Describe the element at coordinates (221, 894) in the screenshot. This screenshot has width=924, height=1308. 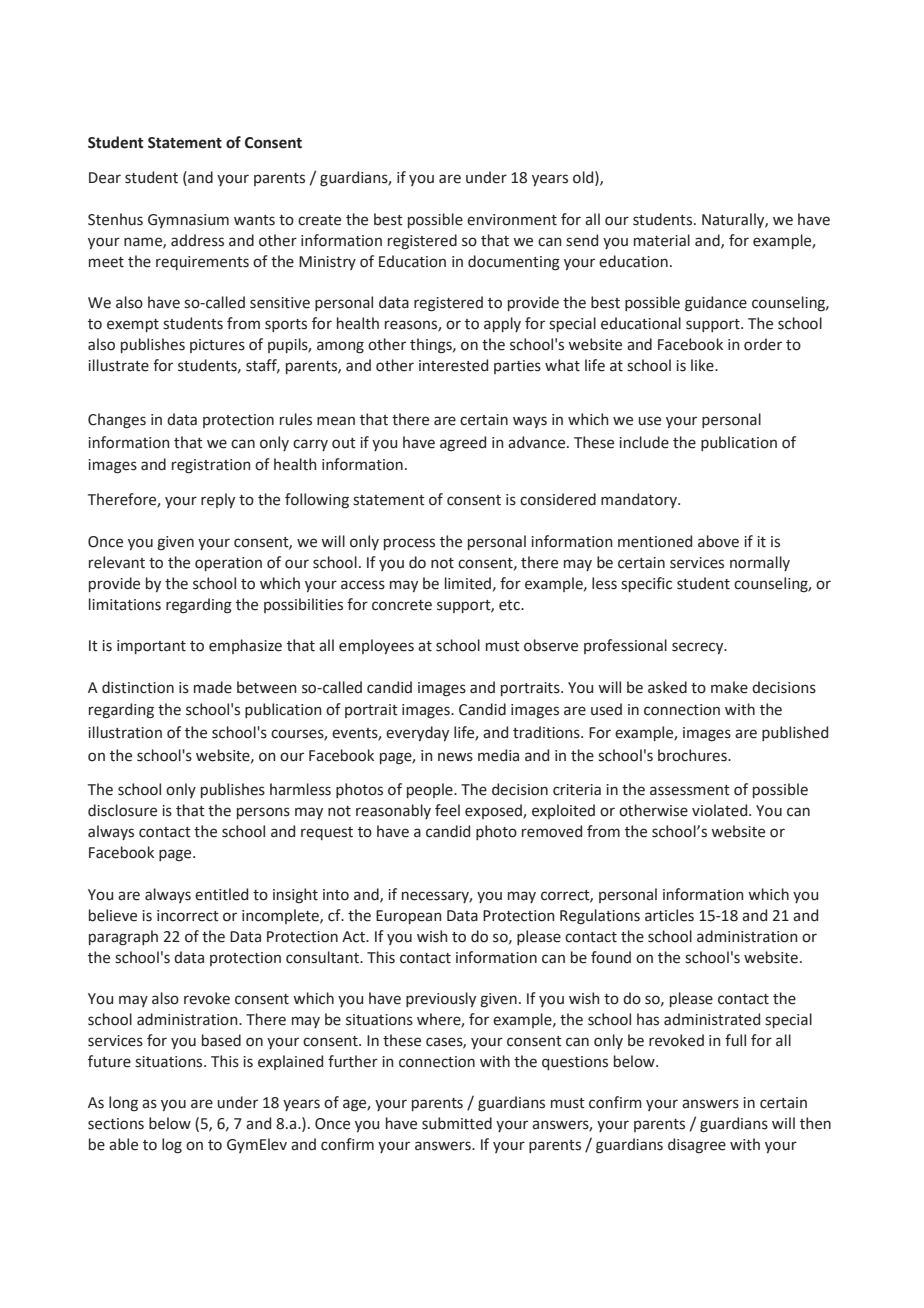
I see `entitled` at that location.
